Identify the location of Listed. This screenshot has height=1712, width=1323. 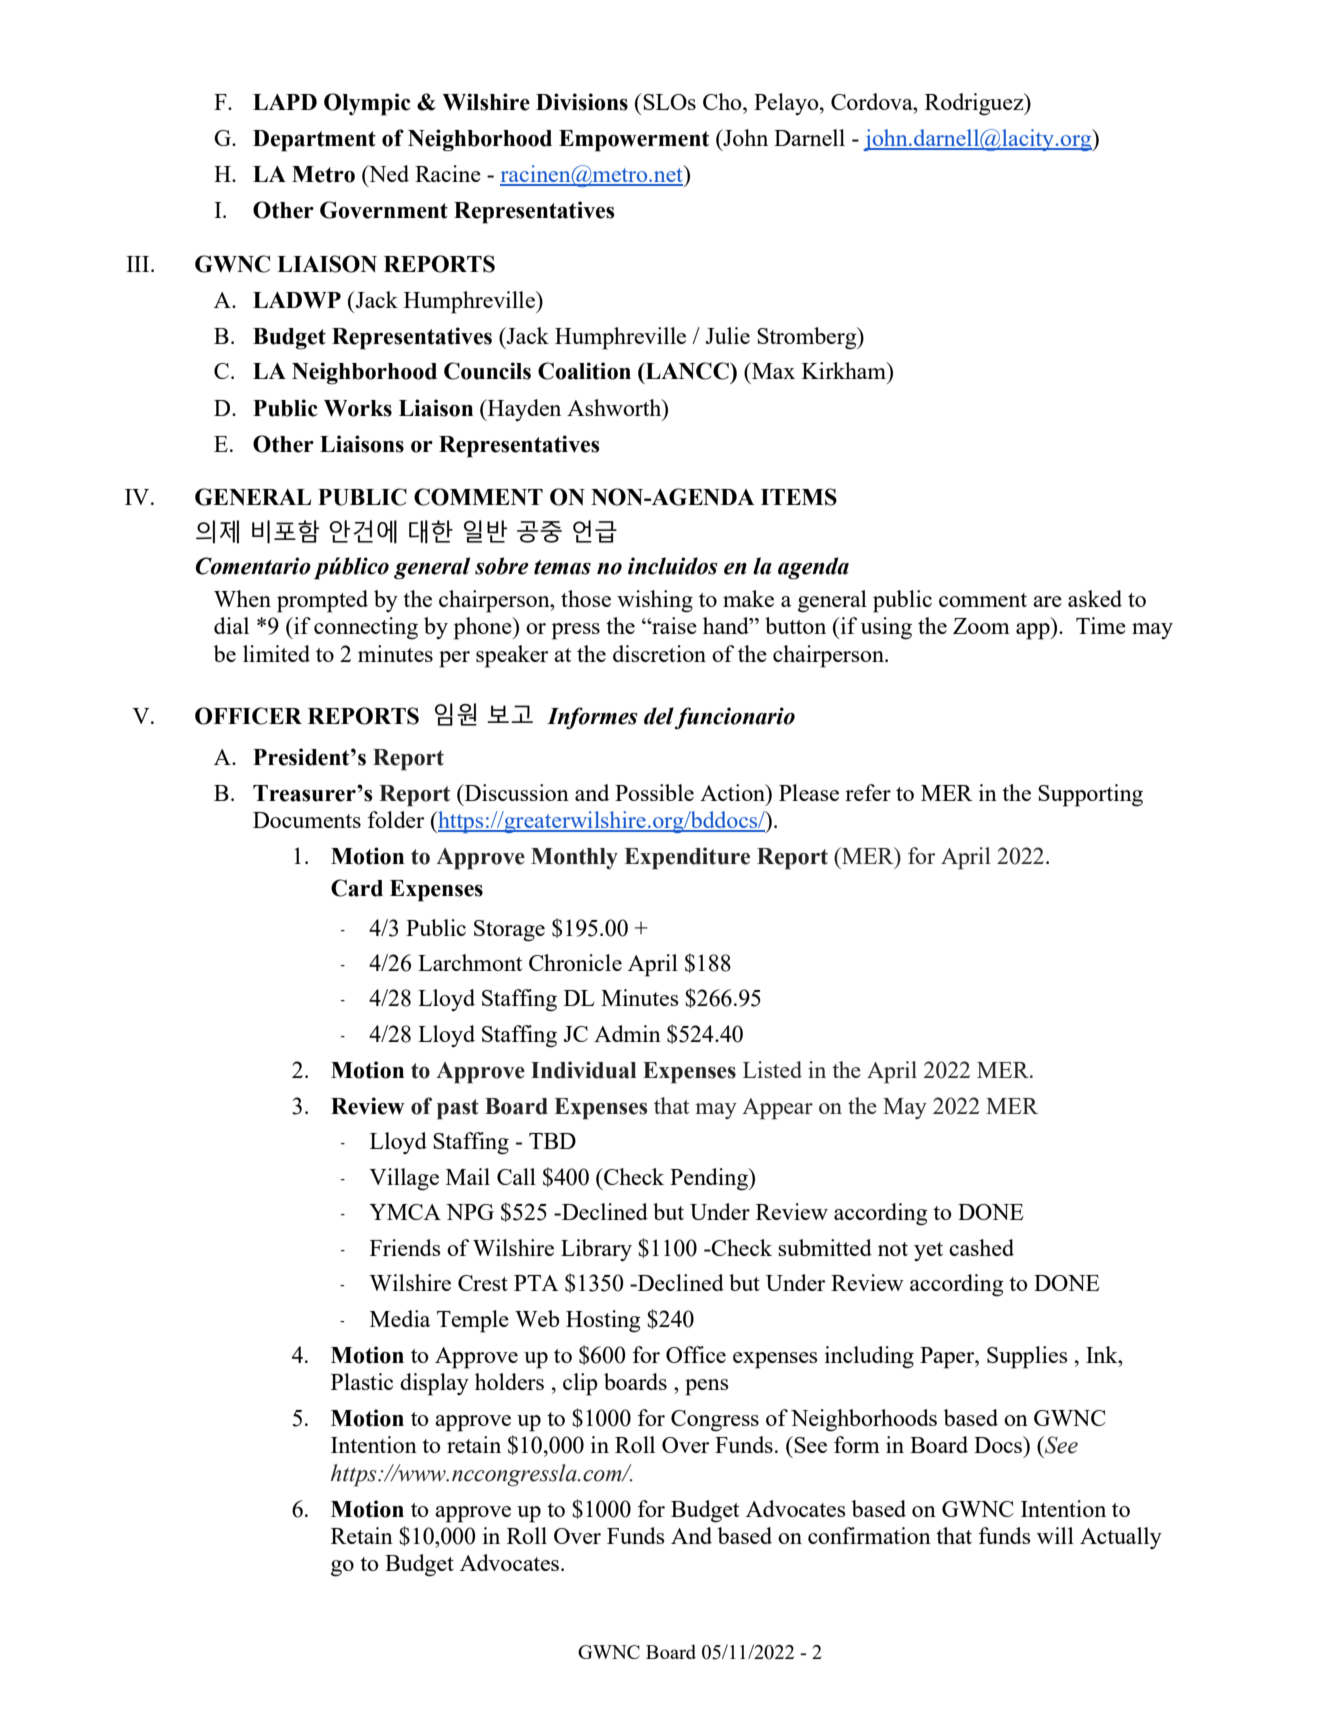
(772, 1069).
